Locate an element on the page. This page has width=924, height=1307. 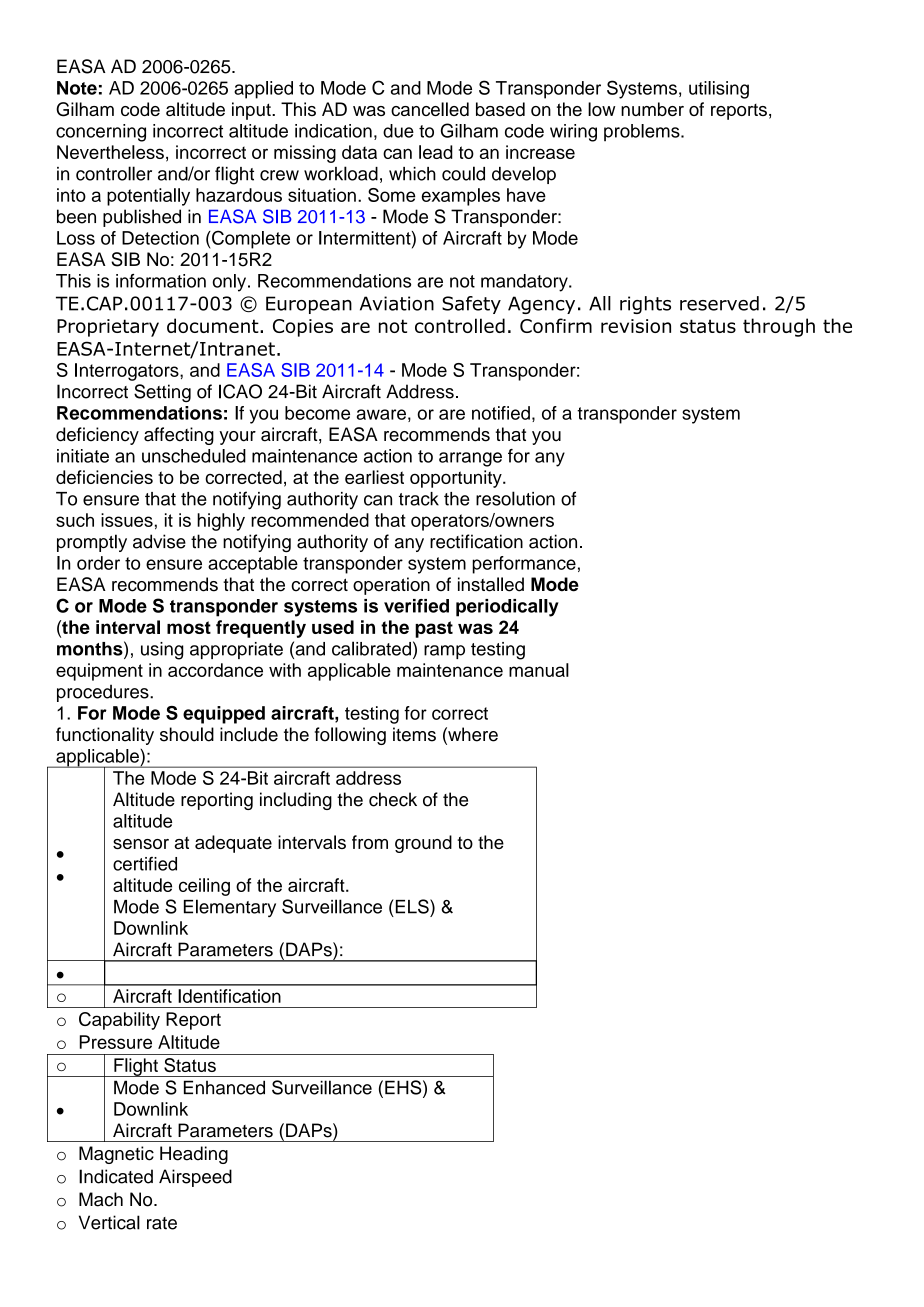
Setting is located at coordinates (162, 393).
